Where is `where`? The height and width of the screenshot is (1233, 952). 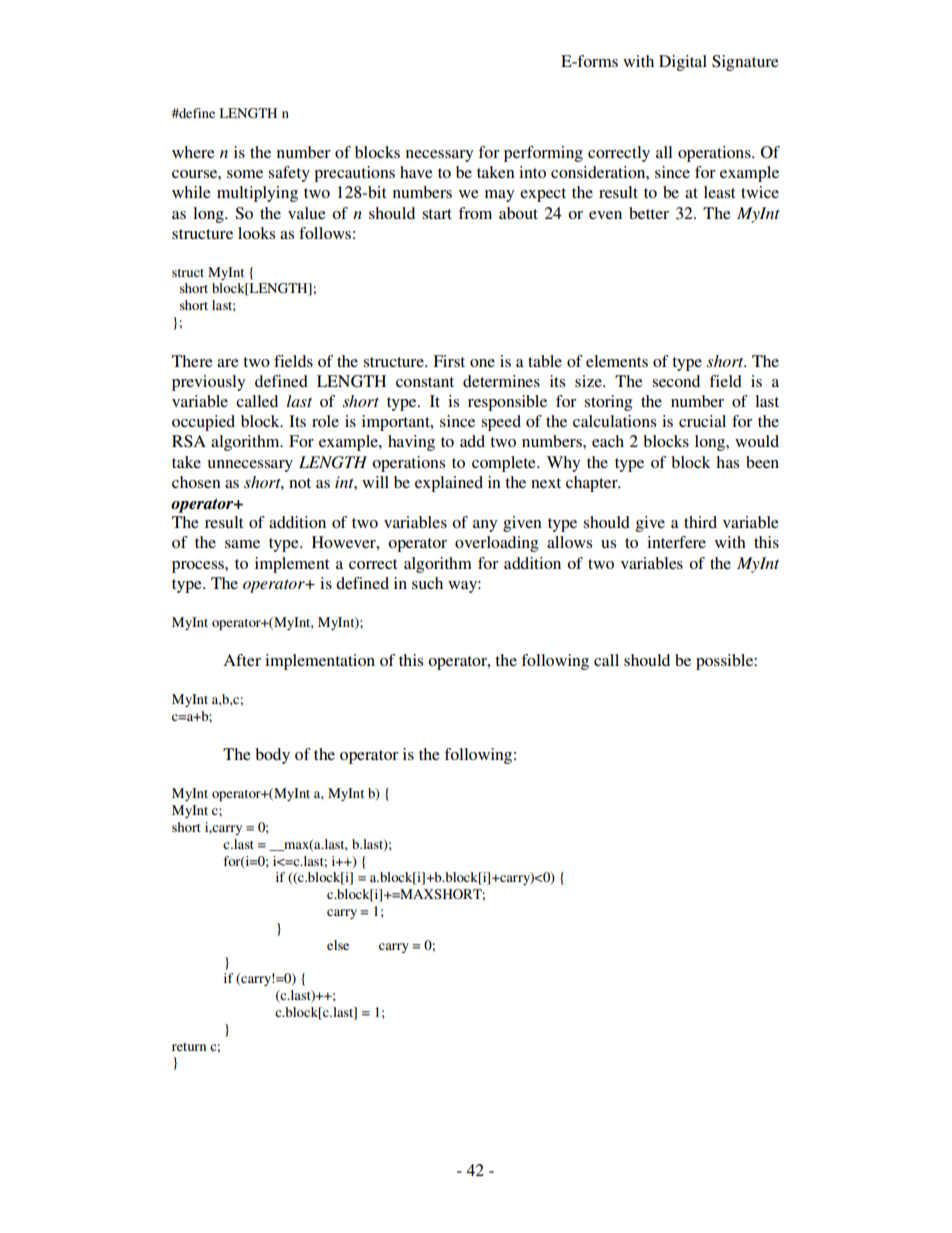
where is located at coordinates (193, 152).
